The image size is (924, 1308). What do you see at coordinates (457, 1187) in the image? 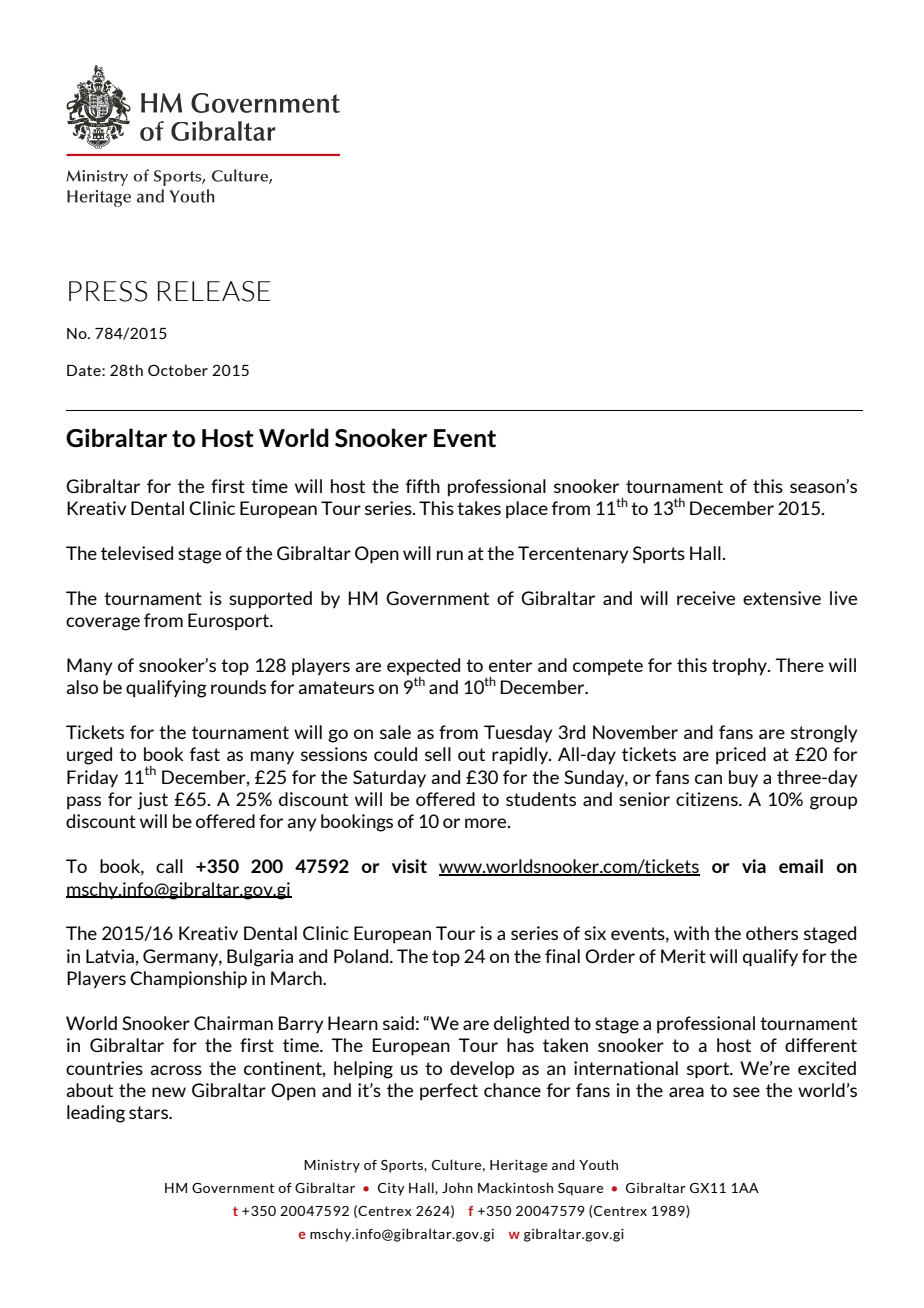
I see `John` at bounding box center [457, 1187].
